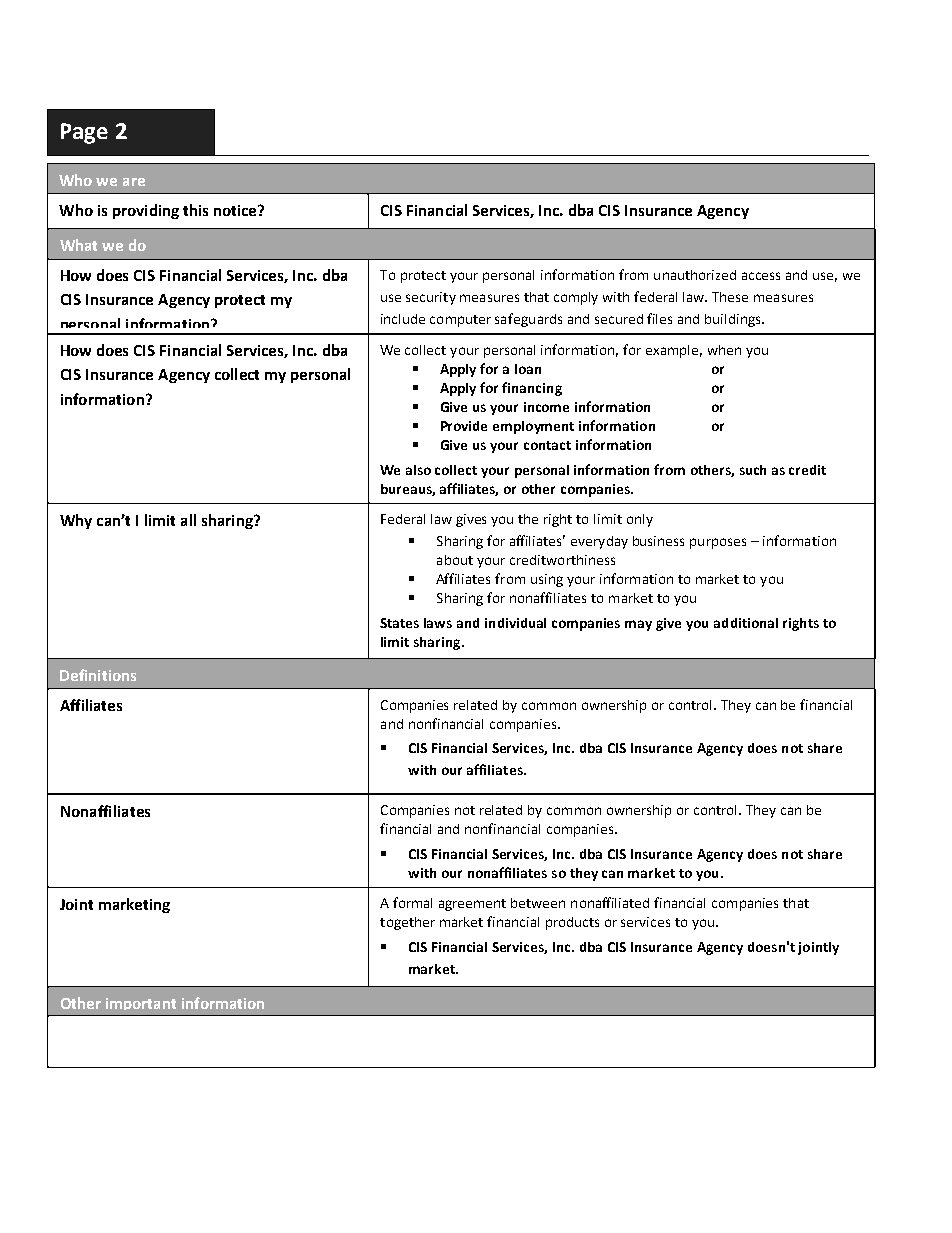 The width and height of the screenshot is (952, 1233). Describe the element at coordinates (638, 625) in the screenshot. I see `may` at that location.
